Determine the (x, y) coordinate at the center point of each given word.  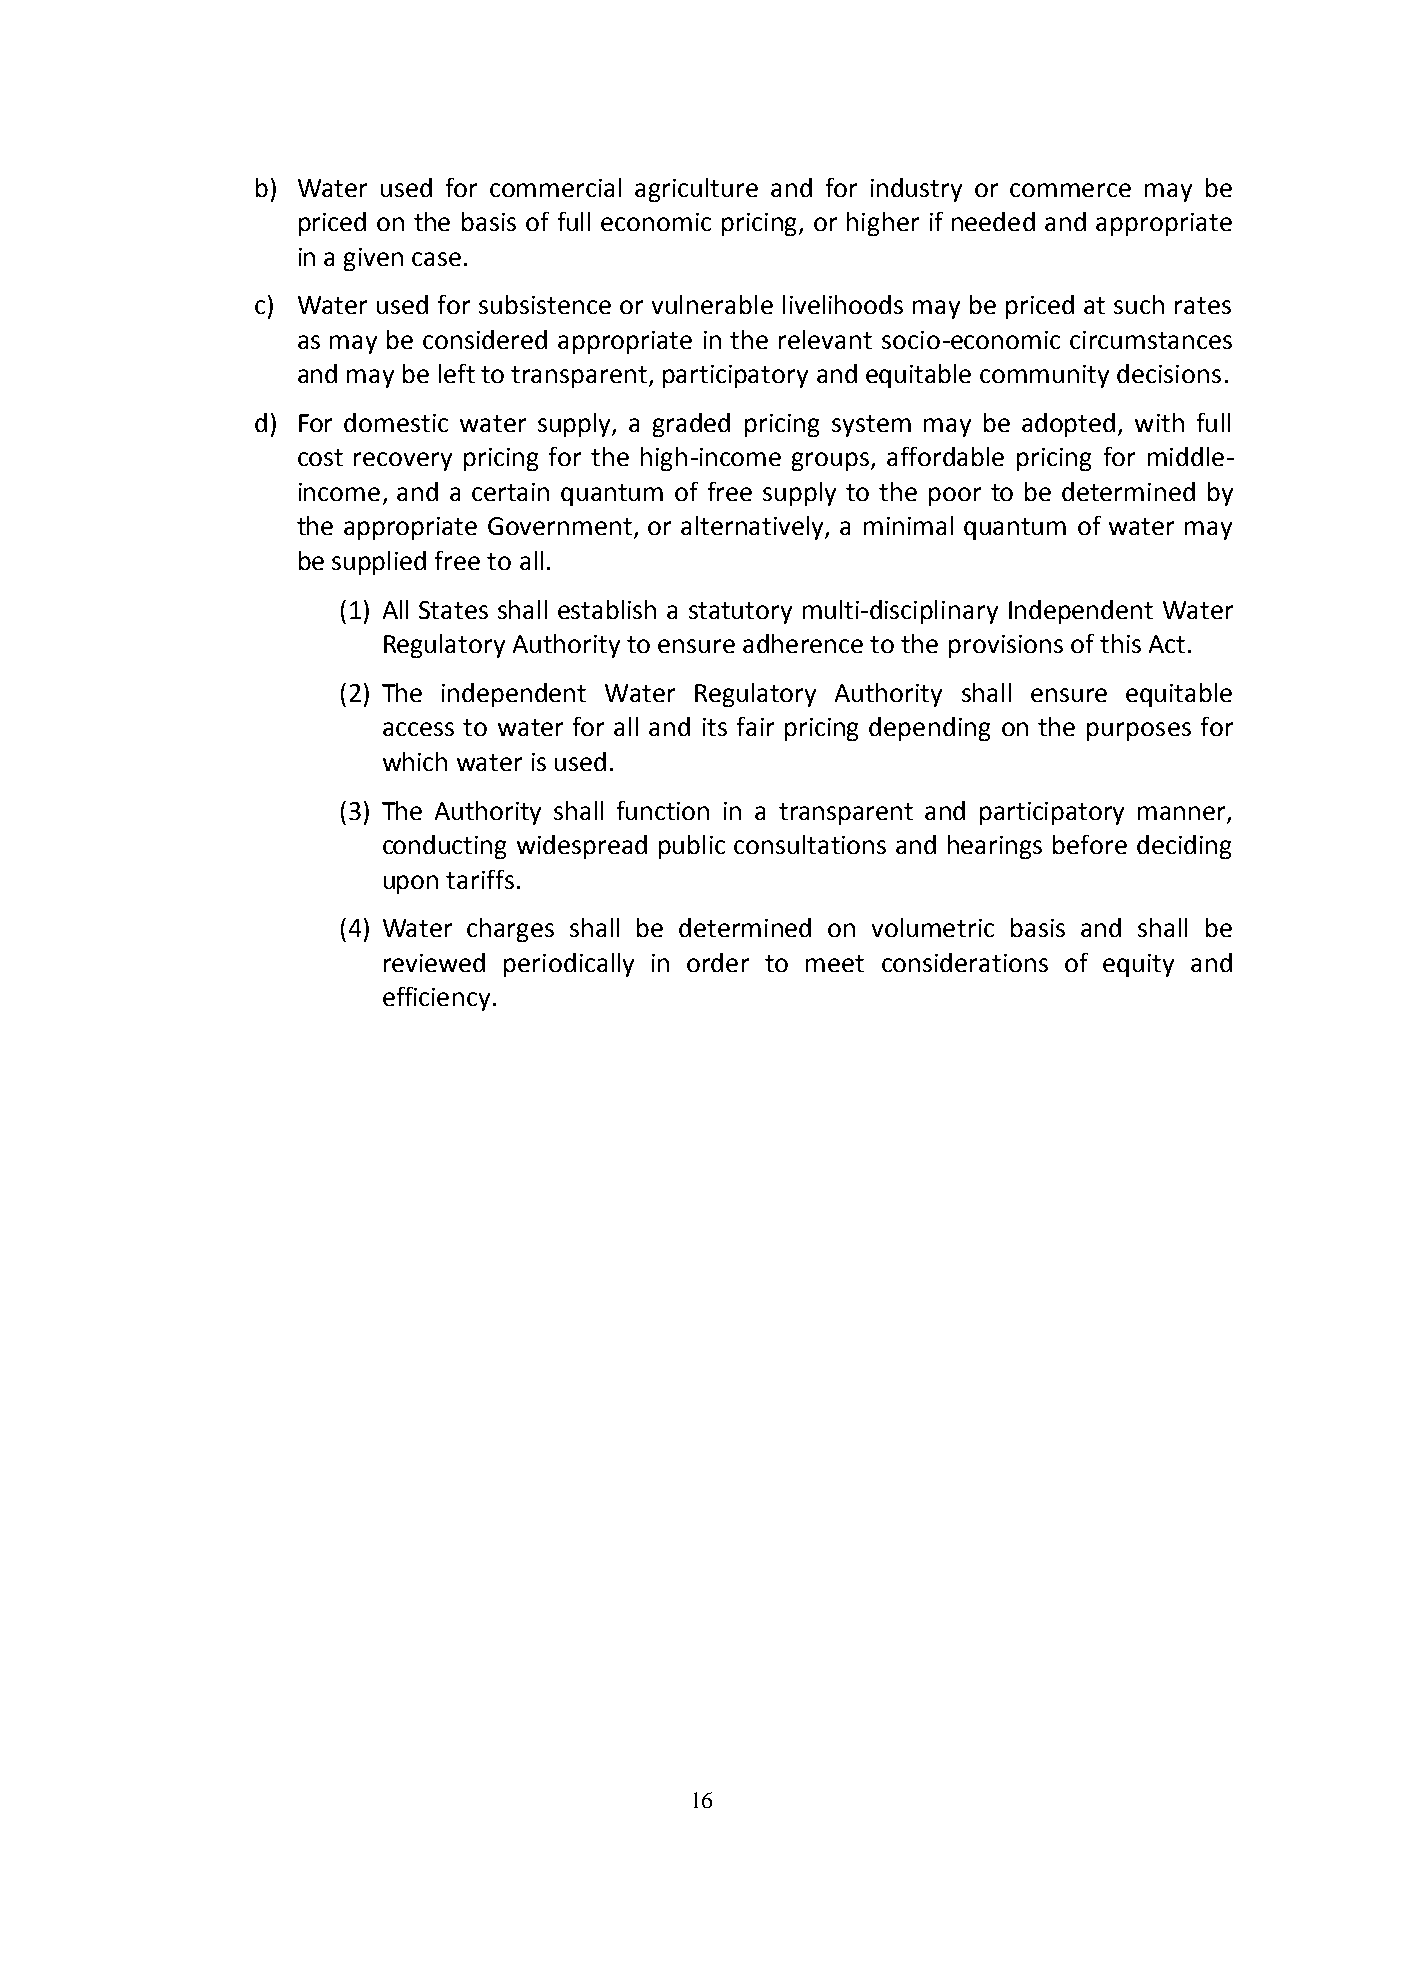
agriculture (696, 190)
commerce (1070, 190)
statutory (740, 613)
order (718, 962)
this (1120, 643)
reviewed (434, 962)
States (453, 610)
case (436, 259)
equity (1138, 965)
